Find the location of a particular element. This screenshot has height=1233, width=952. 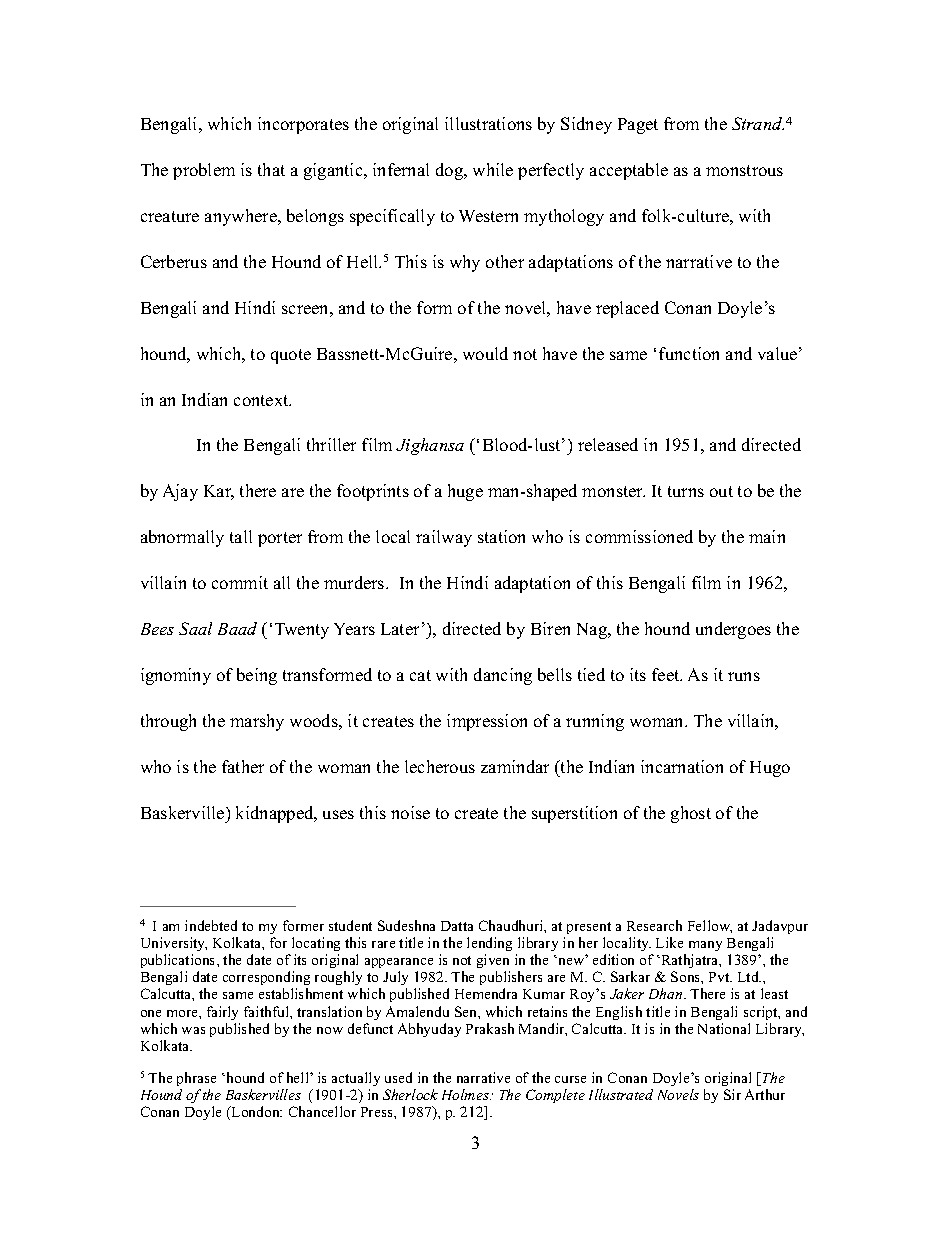

monstrous is located at coordinates (744, 170).
